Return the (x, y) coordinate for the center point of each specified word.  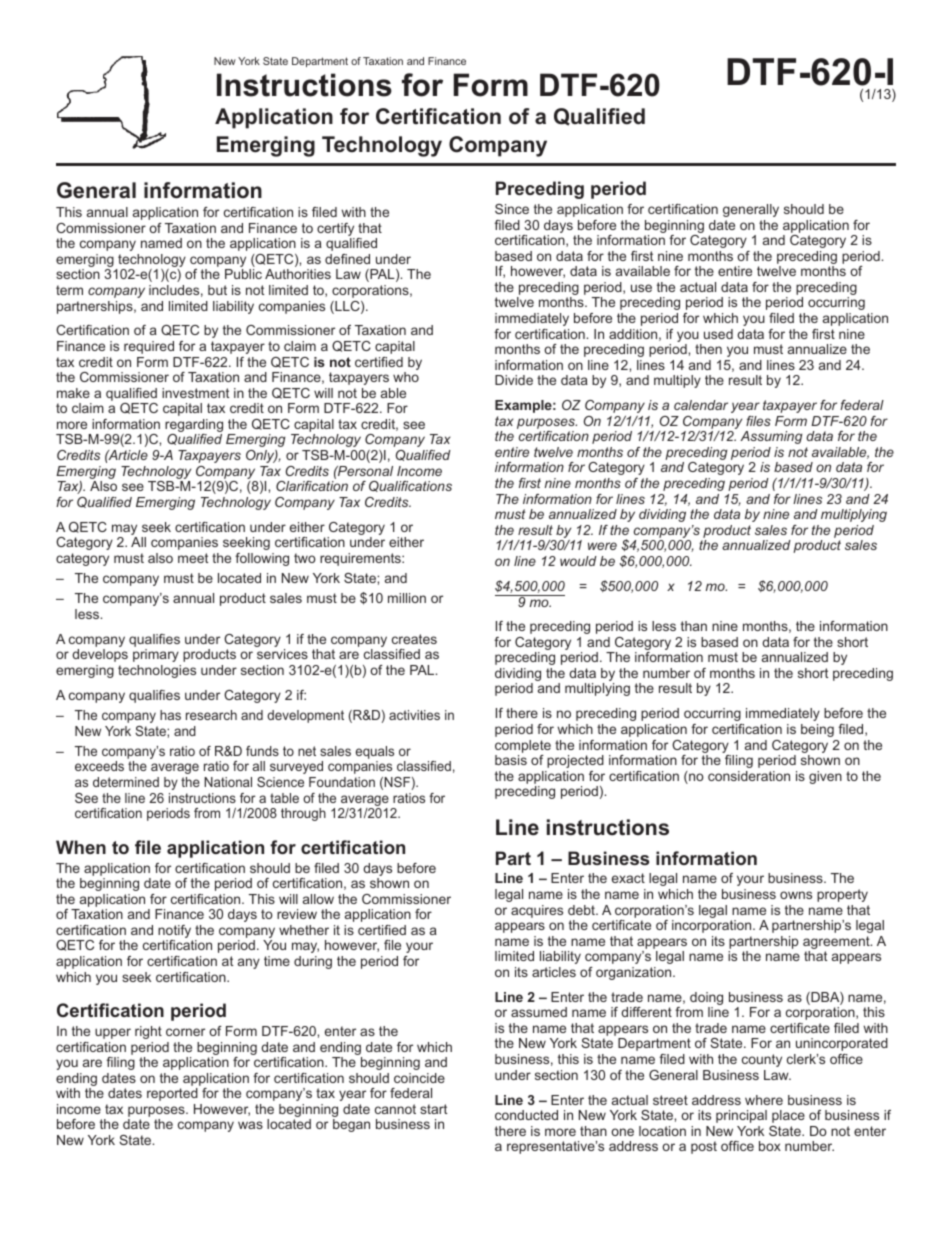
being (817, 730)
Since (512, 209)
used (718, 334)
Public (243, 274)
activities (414, 715)
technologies (157, 671)
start (433, 1109)
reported (172, 1094)
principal (741, 1116)
